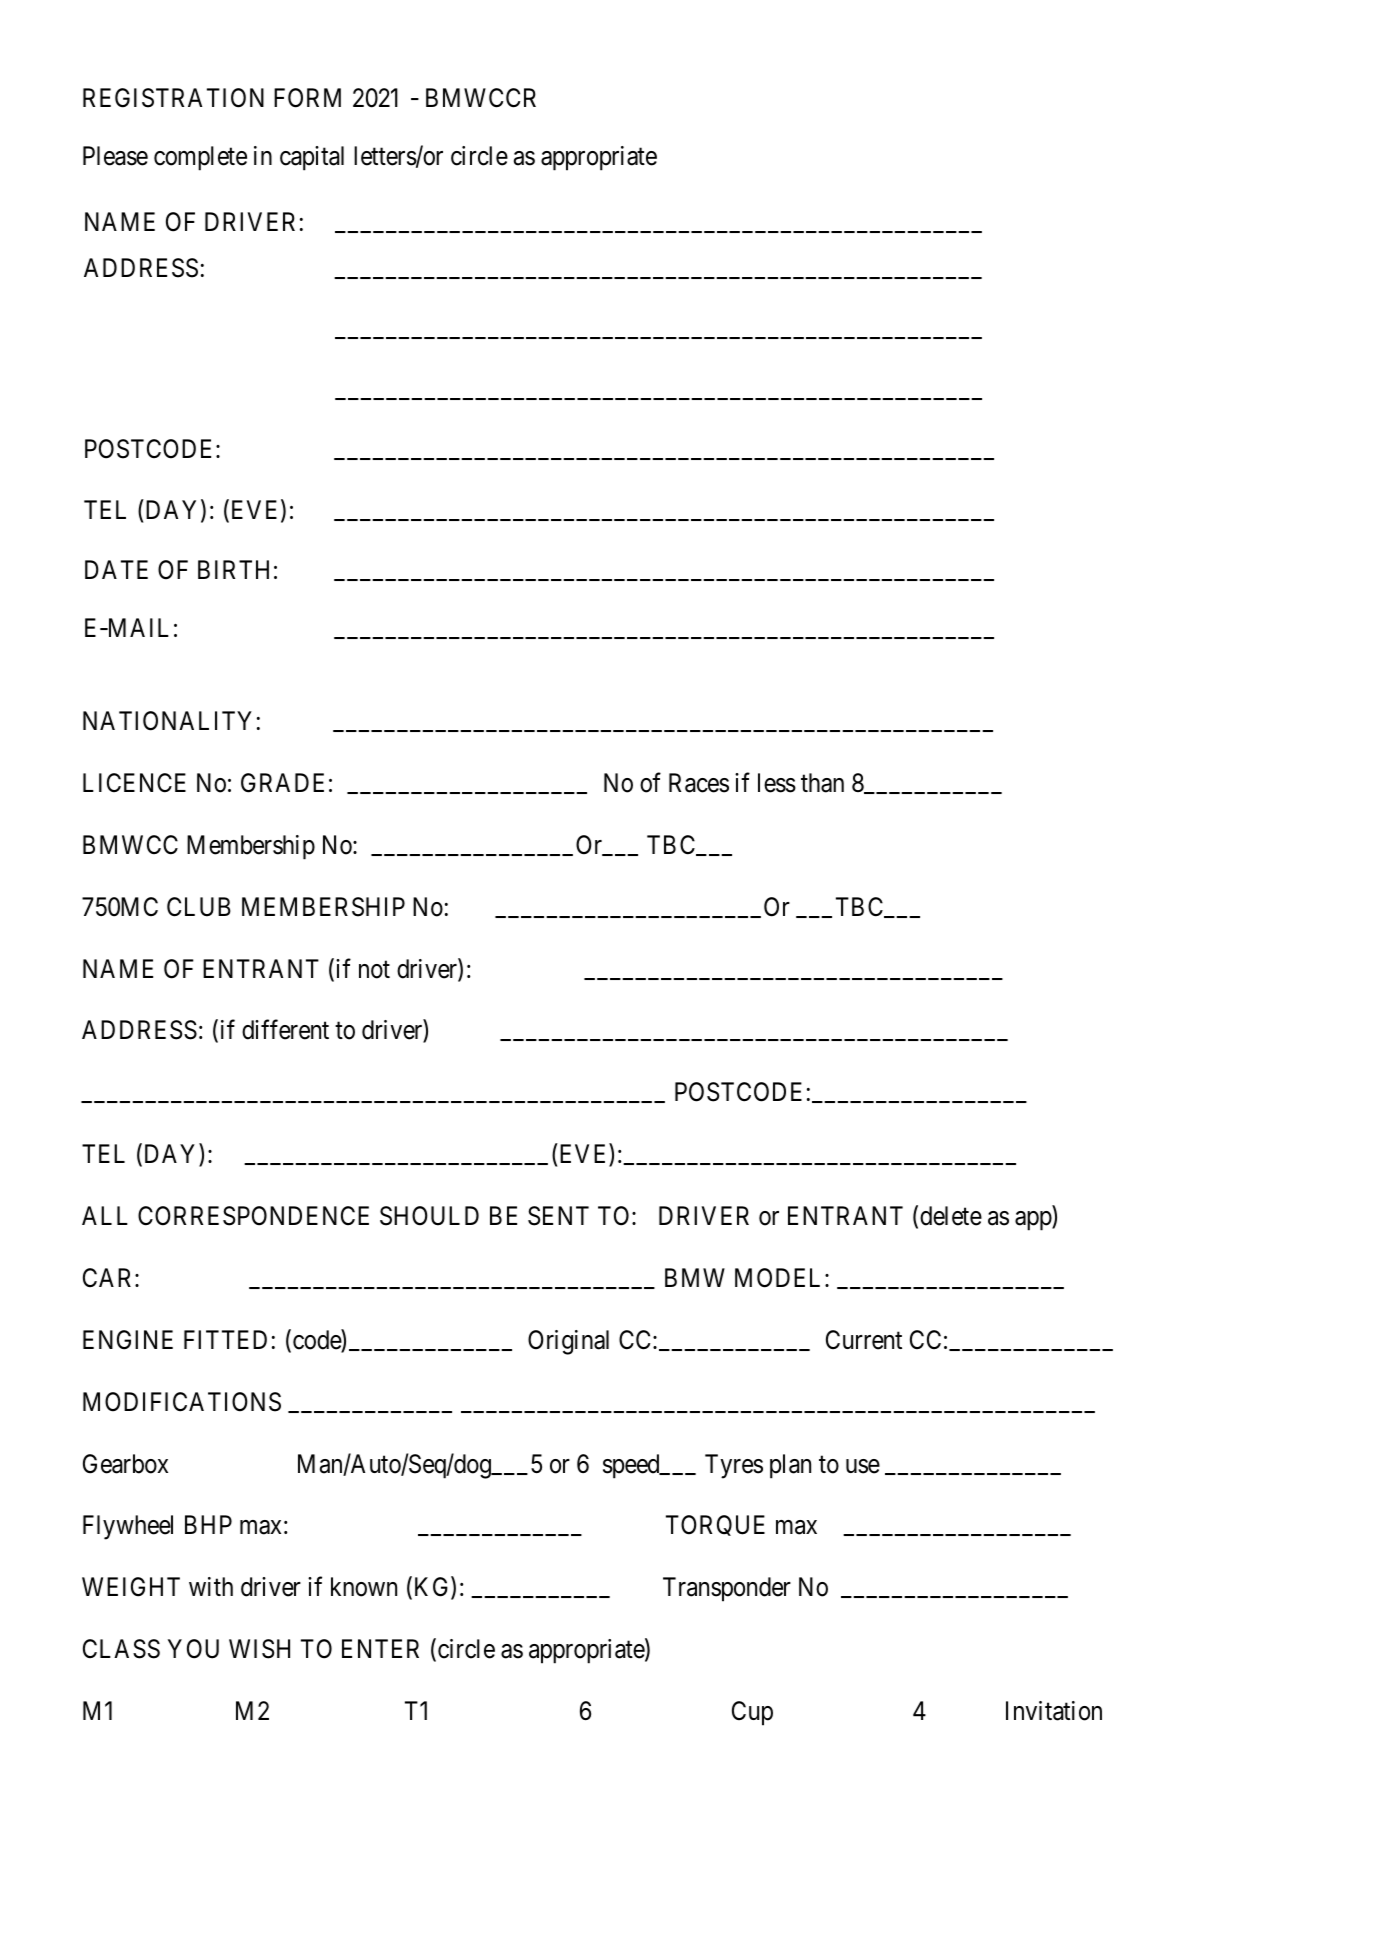 The width and height of the screenshot is (1378, 1948). What do you see at coordinates (193, 1649) in the screenshot?
I see `YOU` at bounding box center [193, 1649].
